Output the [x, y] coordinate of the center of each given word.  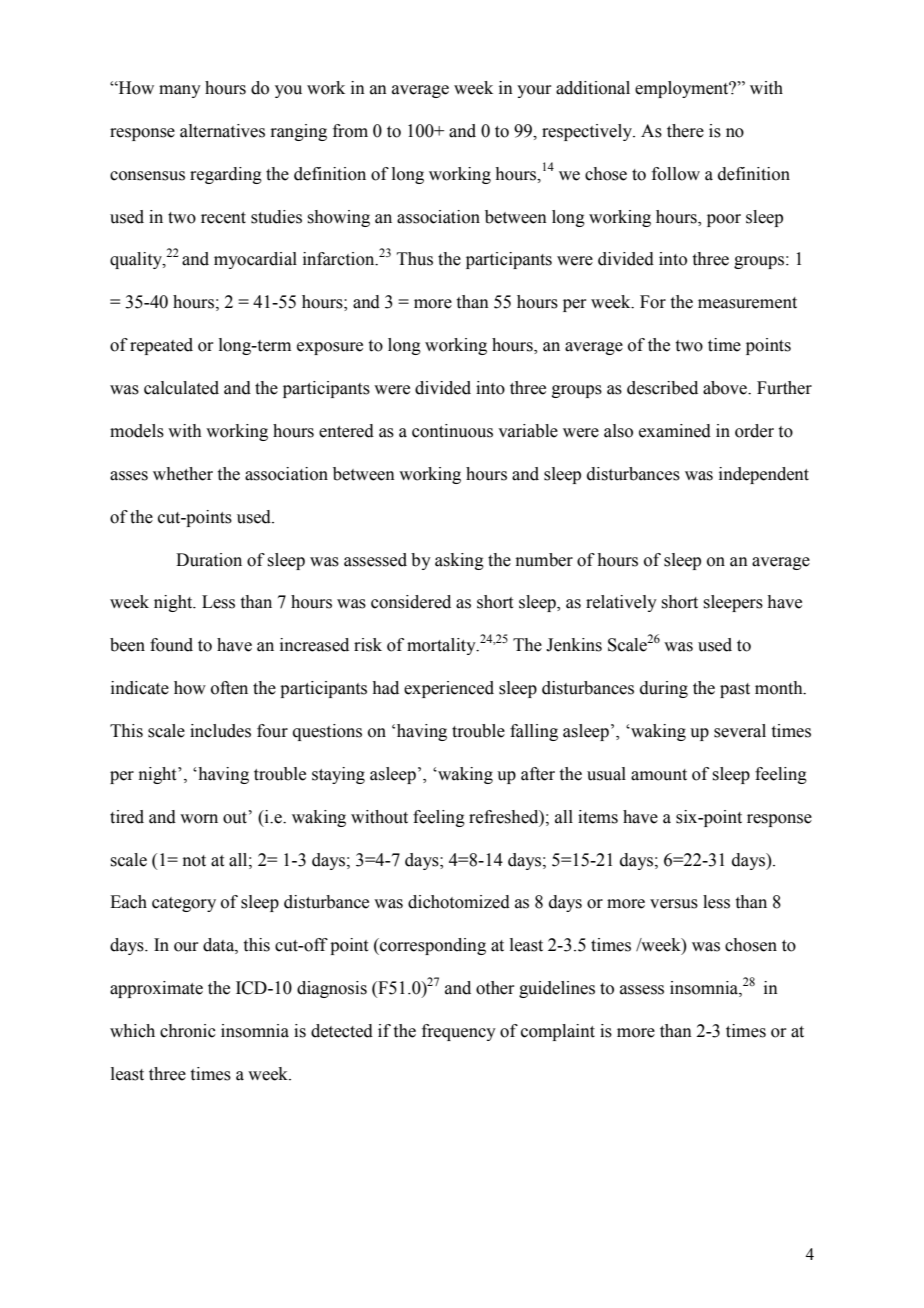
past [735, 690]
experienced [449, 689]
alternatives [222, 131]
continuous [452, 431]
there [685, 131]
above [726, 388]
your [534, 91]
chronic [188, 1031]
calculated [181, 388]
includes [220, 731]
